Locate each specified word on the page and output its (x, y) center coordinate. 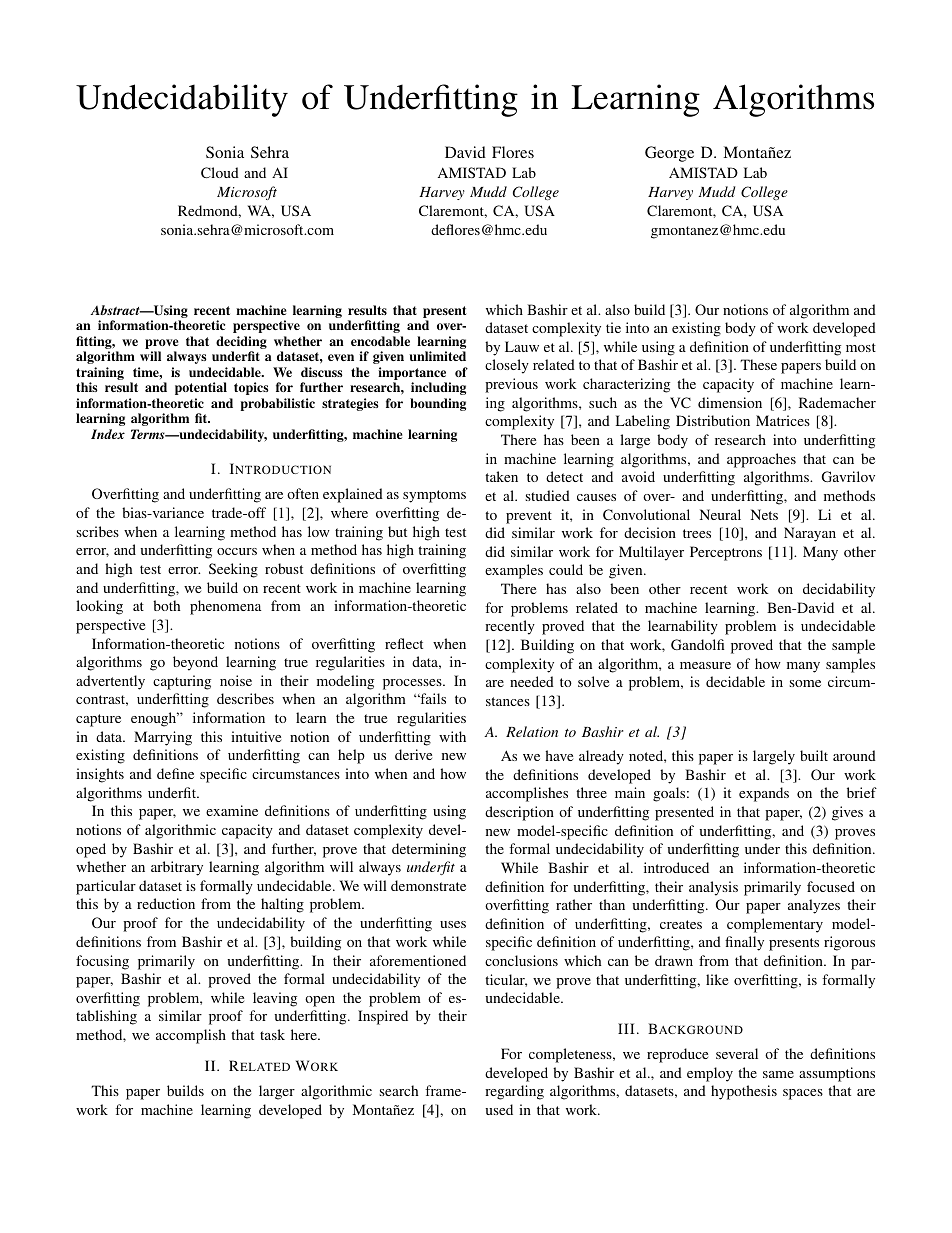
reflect (404, 643)
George (669, 154)
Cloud (220, 172)
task (272, 1034)
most (861, 347)
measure (705, 665)
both (166, 605)
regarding (514, 1092)
